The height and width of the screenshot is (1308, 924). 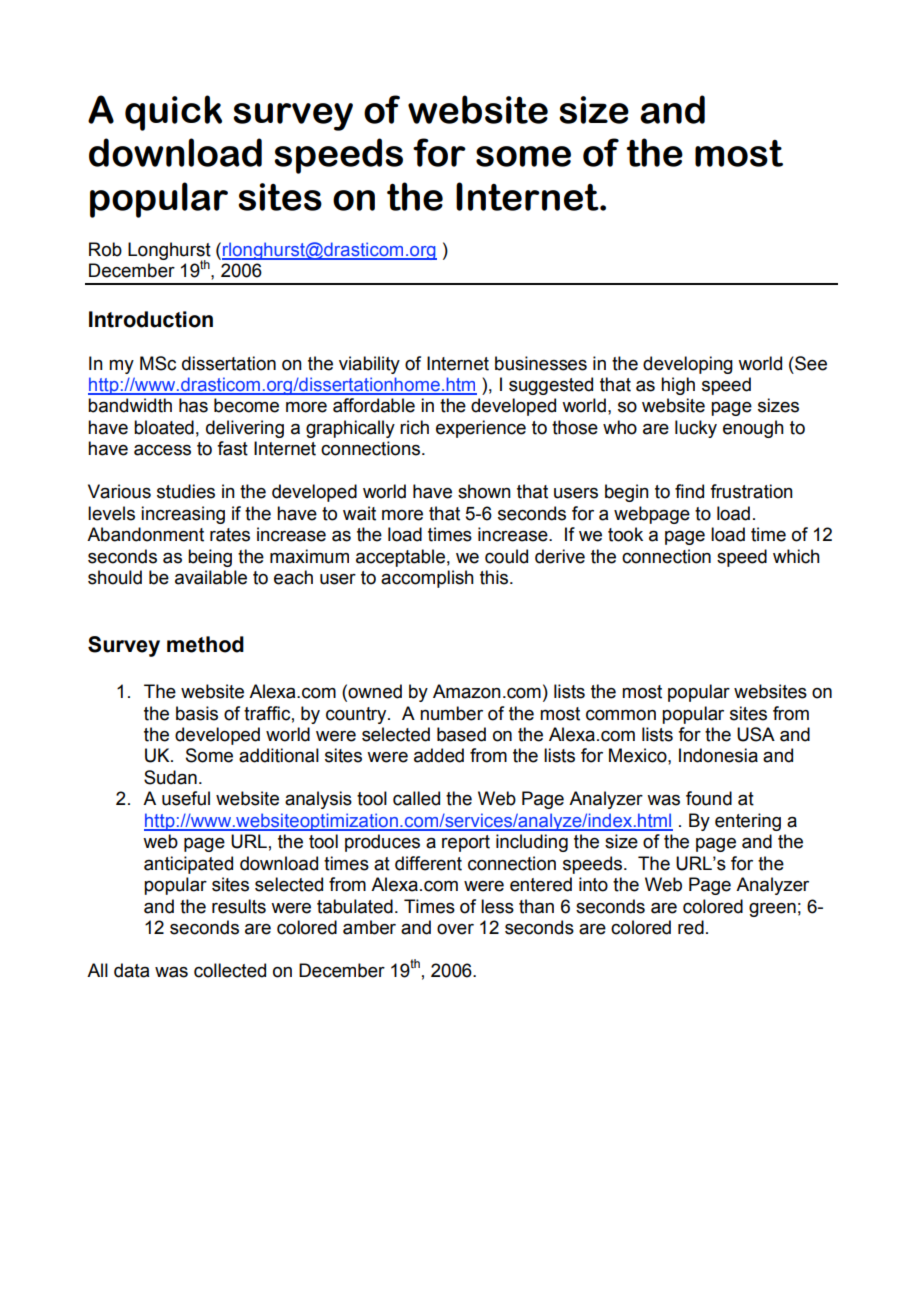 I want to click on high, so click(x=678, y=386).
